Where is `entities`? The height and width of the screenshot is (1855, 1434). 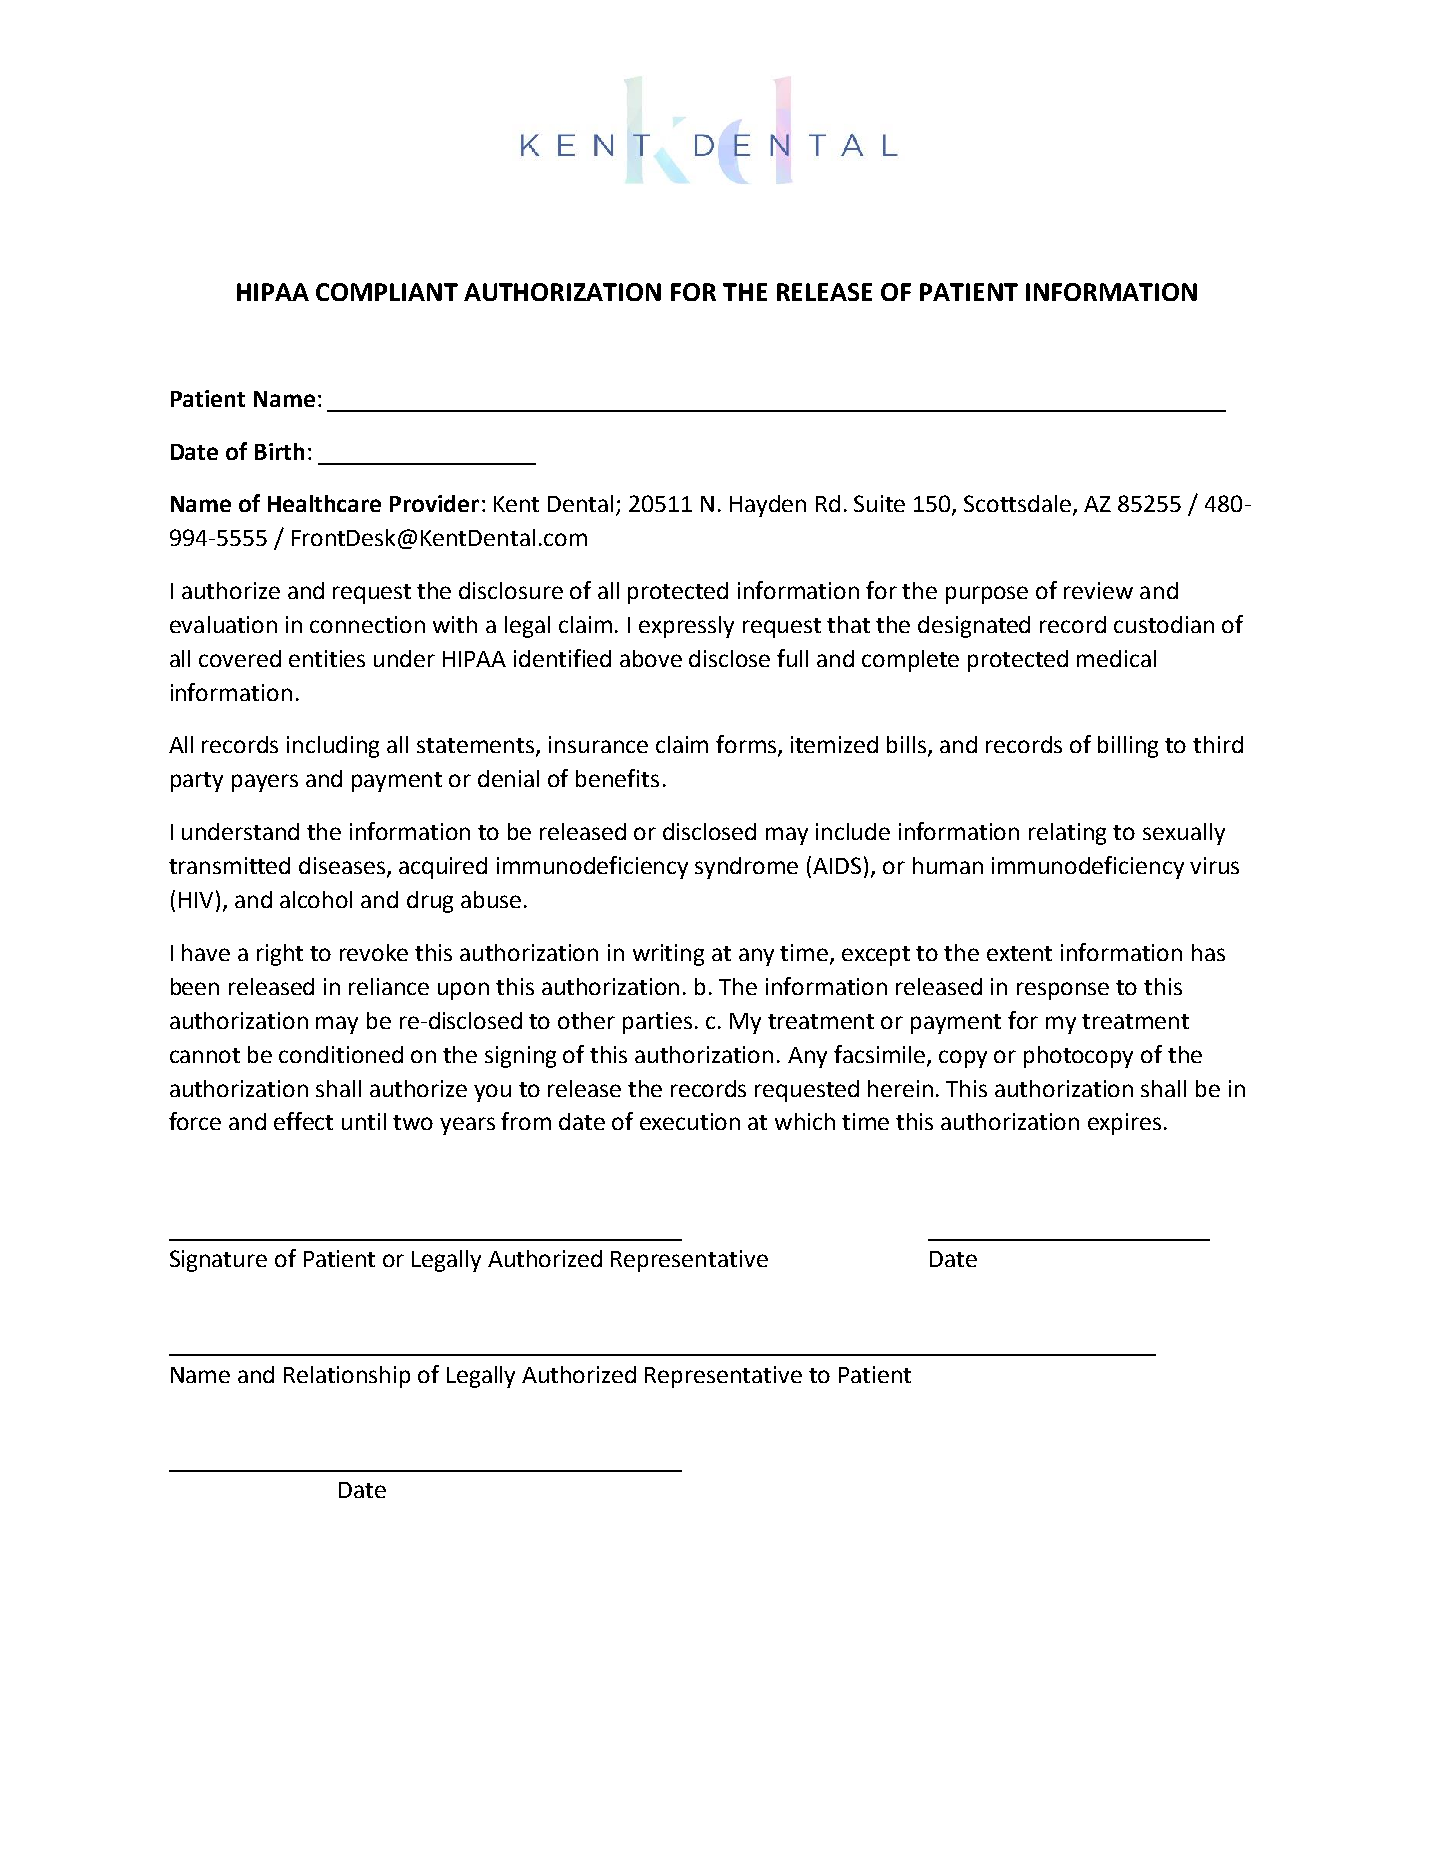 entities is located at coordinates (327, 658).
